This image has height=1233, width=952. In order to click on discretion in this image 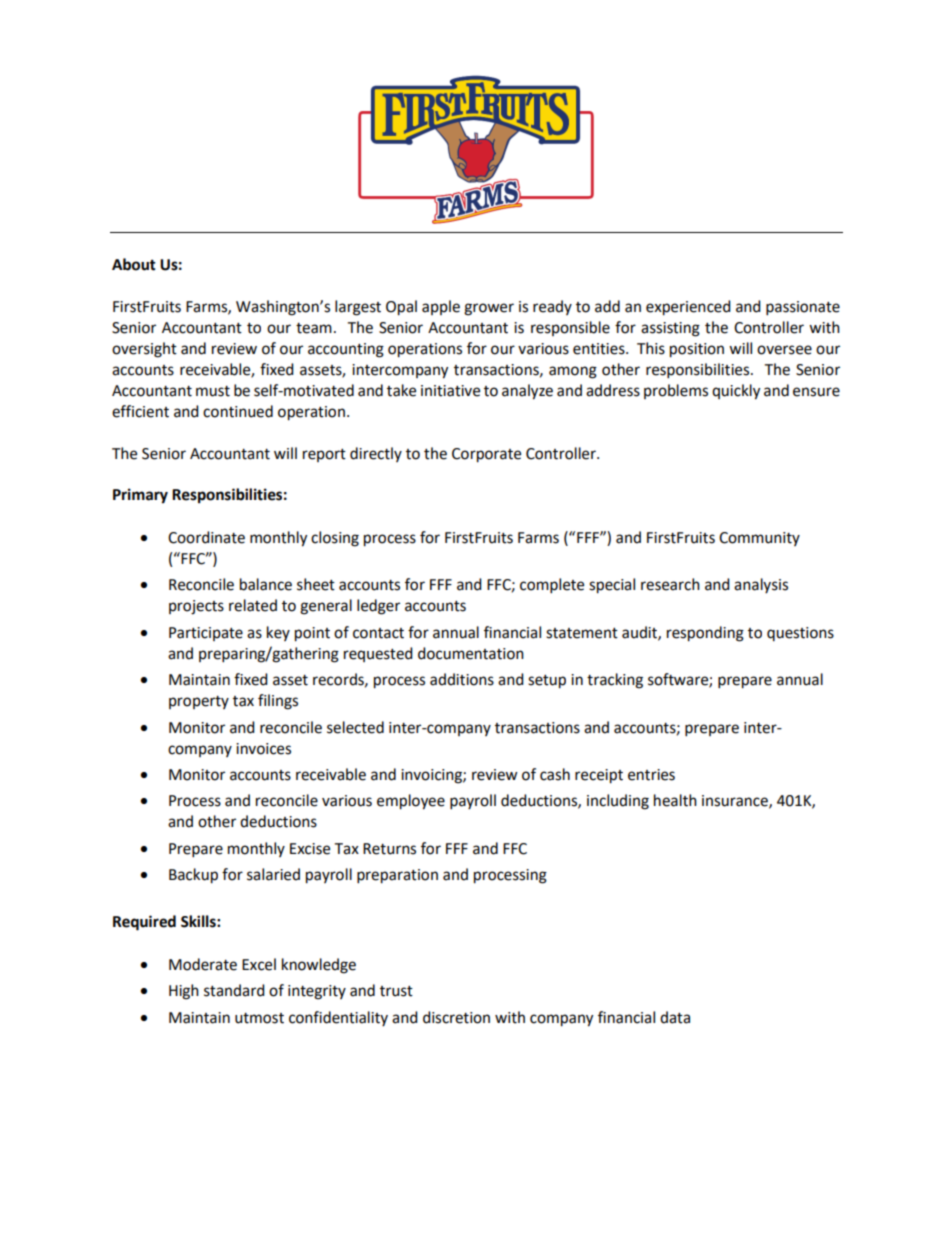, I will do `click(456, 1017)`.
